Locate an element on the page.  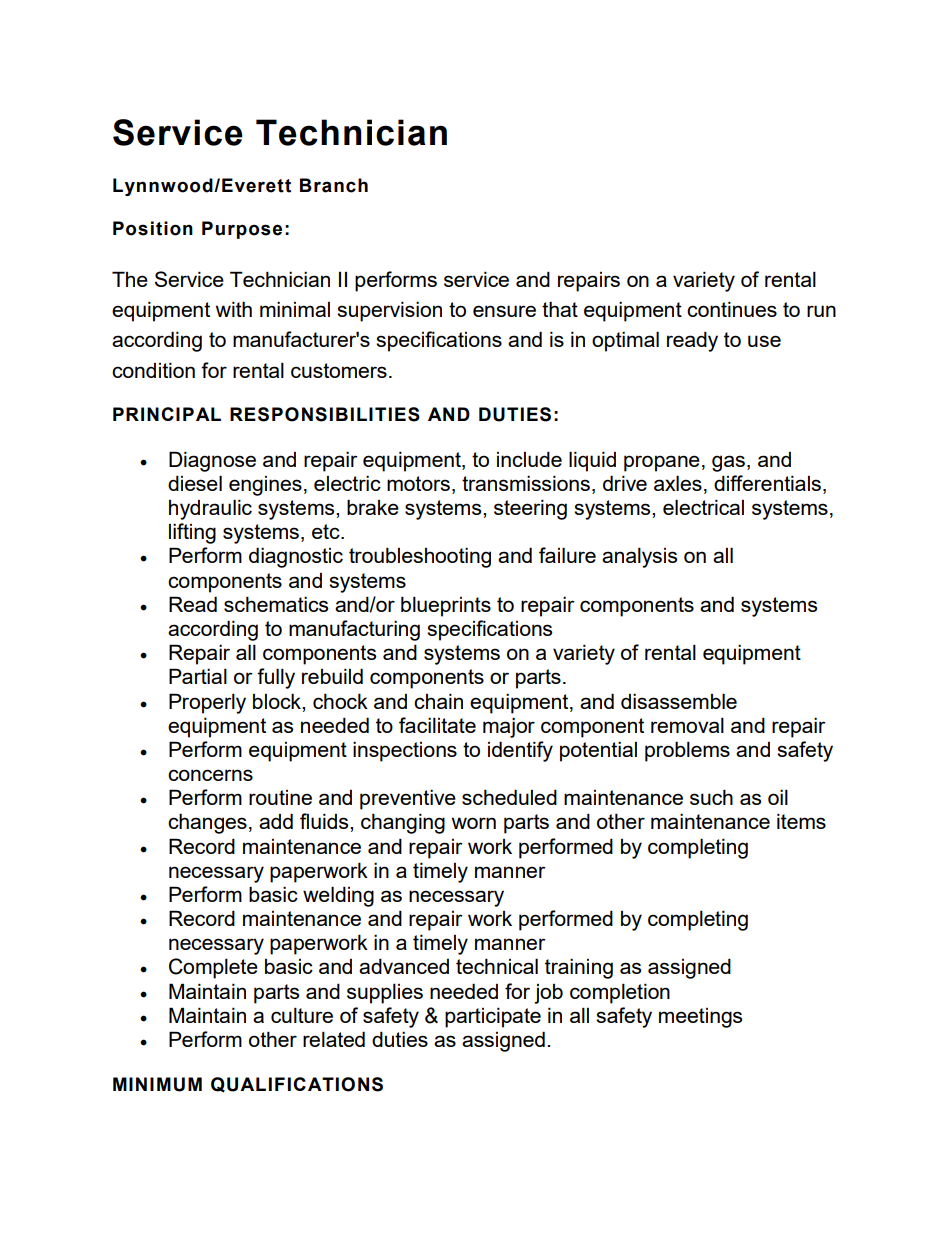
schematics is located at coordinates (276, 604).
